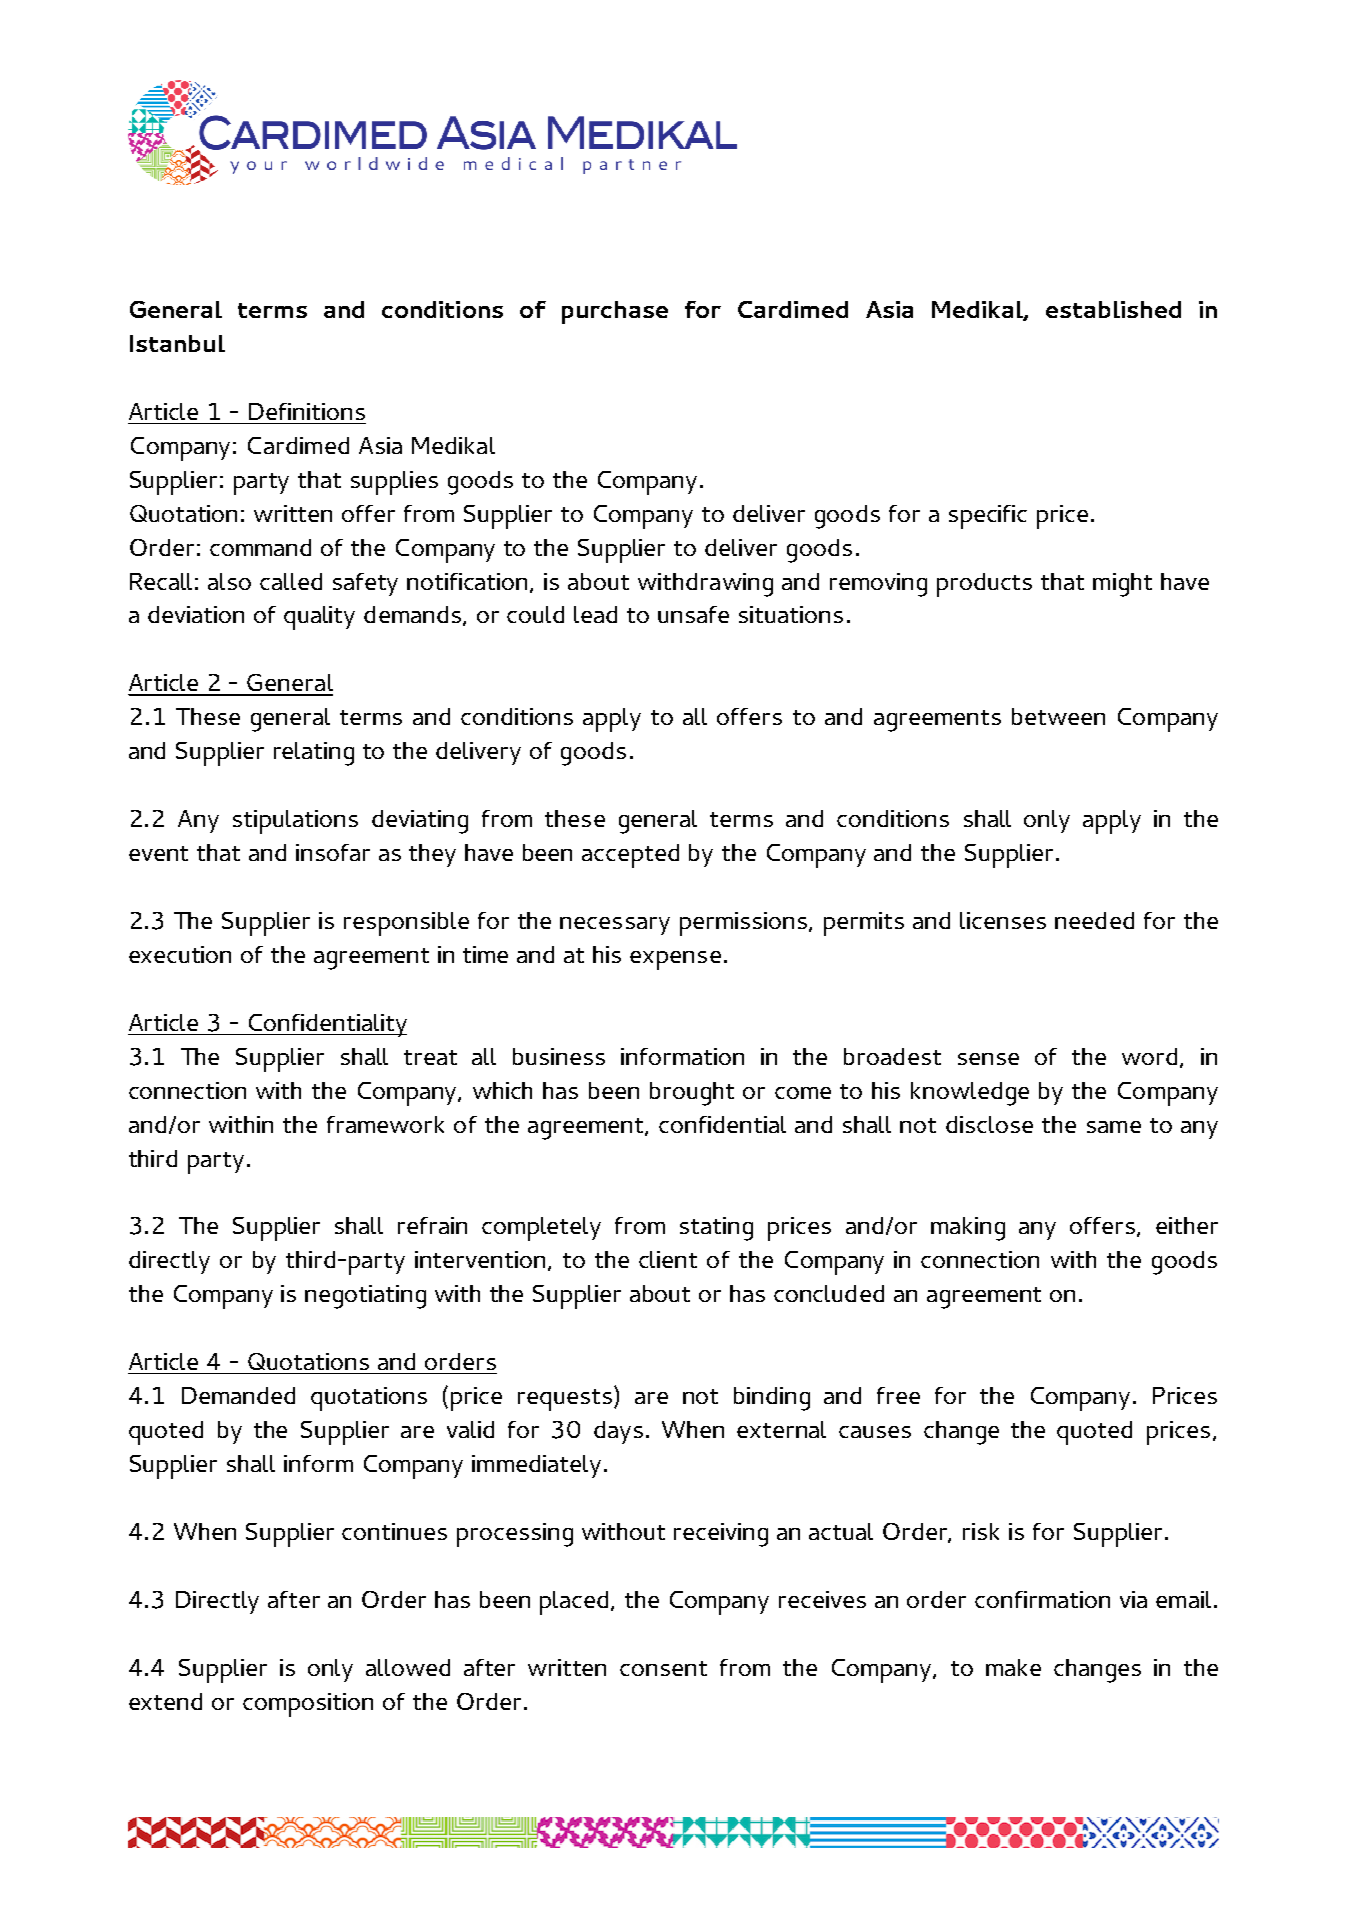  I want to click on expense, so click(675, 960).
